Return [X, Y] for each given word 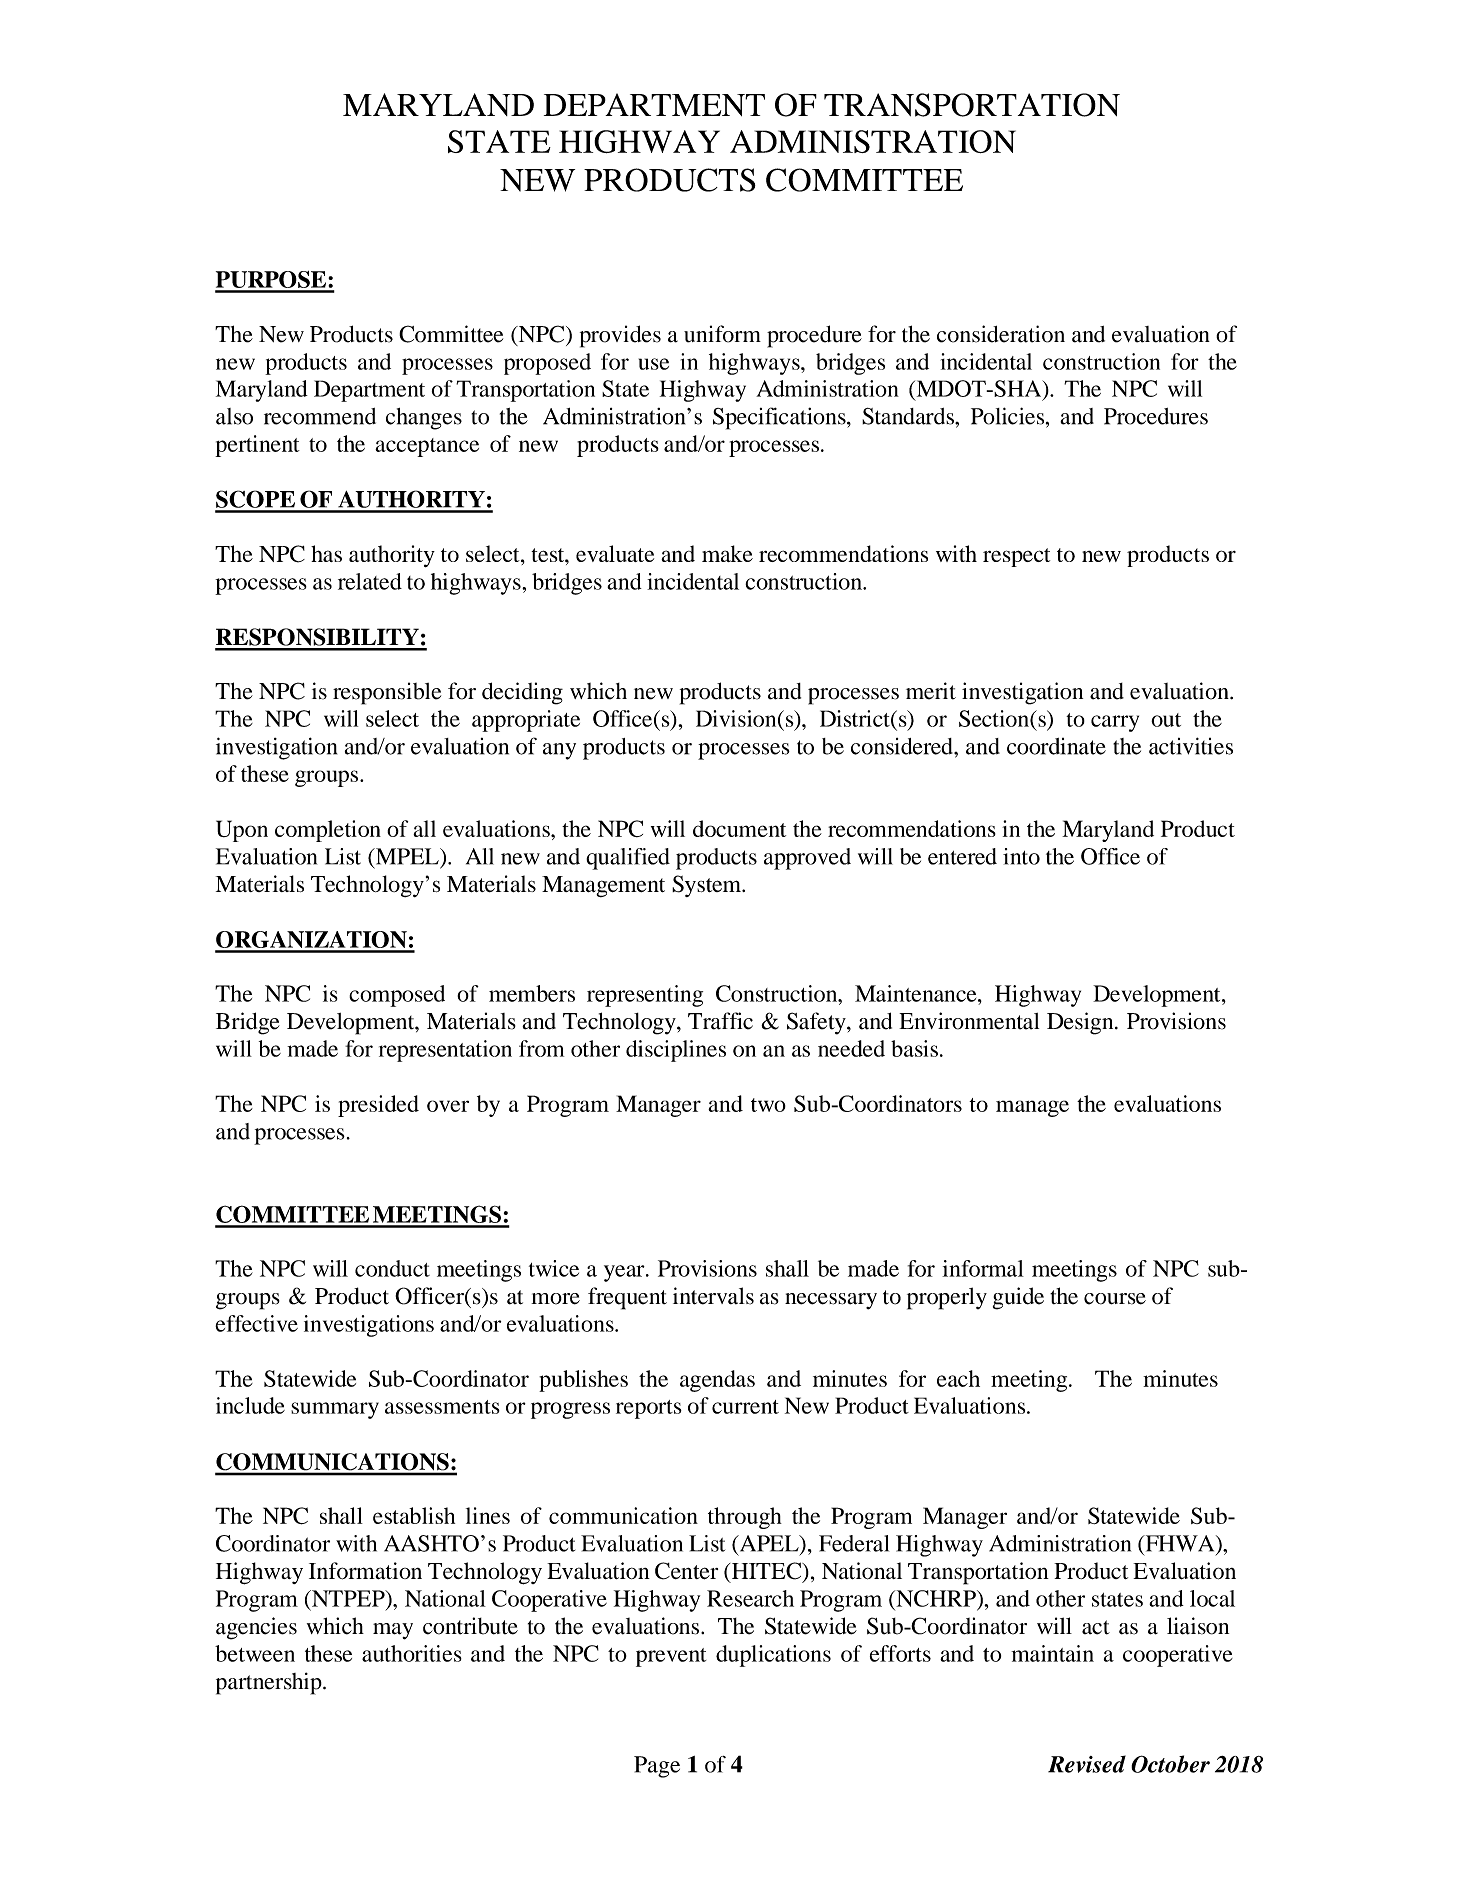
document [739, 828]
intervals [713, 1296]
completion [328, 831]
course [1115, 1299]
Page [657, 1767]
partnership [270, 1683]
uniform [722, 334]
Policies [1009, 416]
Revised [1087, 1764]
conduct [392, 1268]
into [1021, 856]
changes [424, 419]
